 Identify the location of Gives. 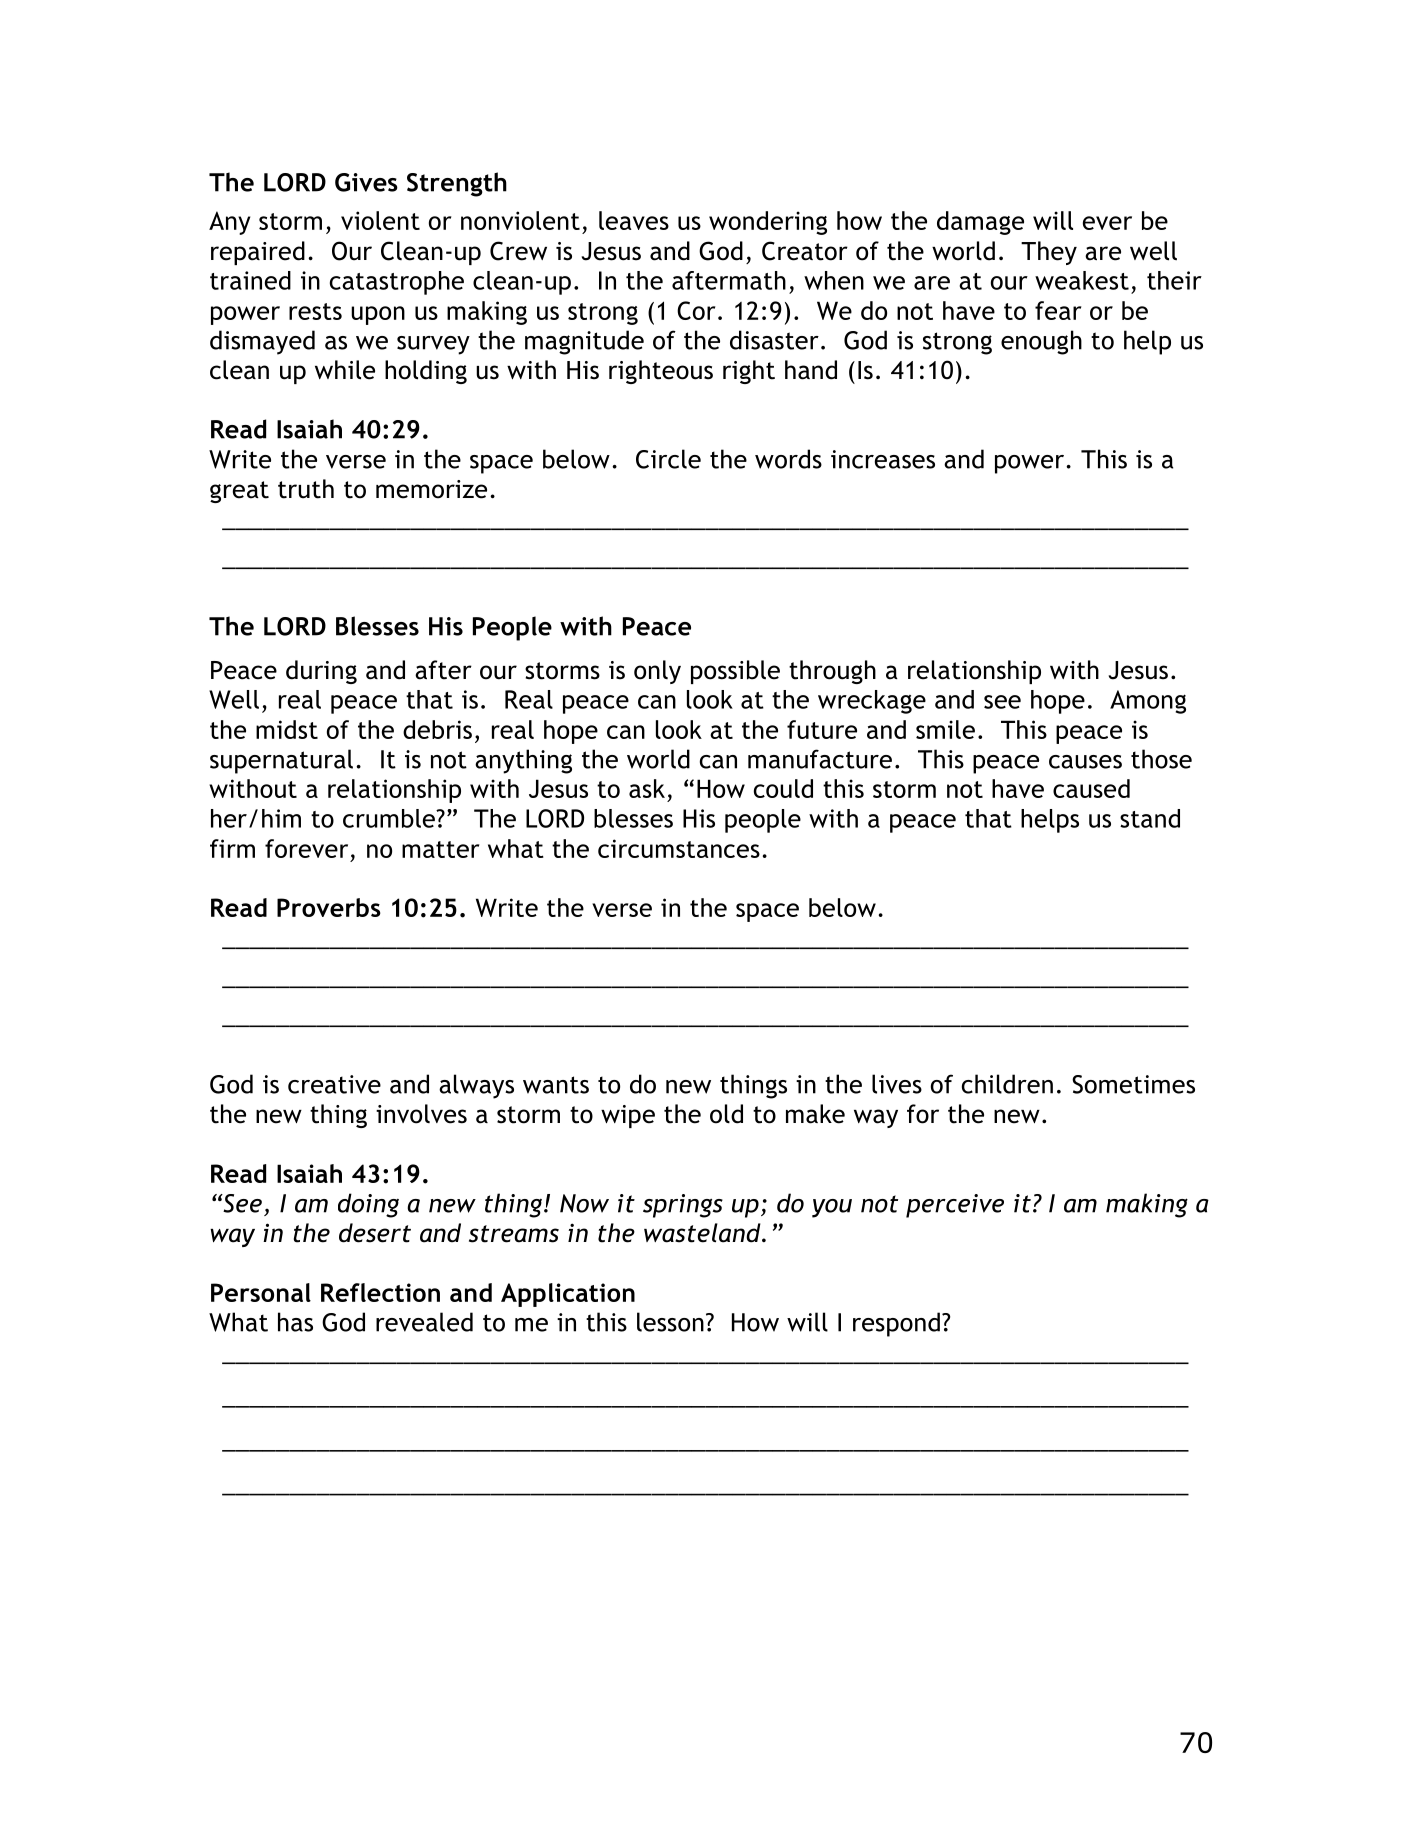
(366, 182).
